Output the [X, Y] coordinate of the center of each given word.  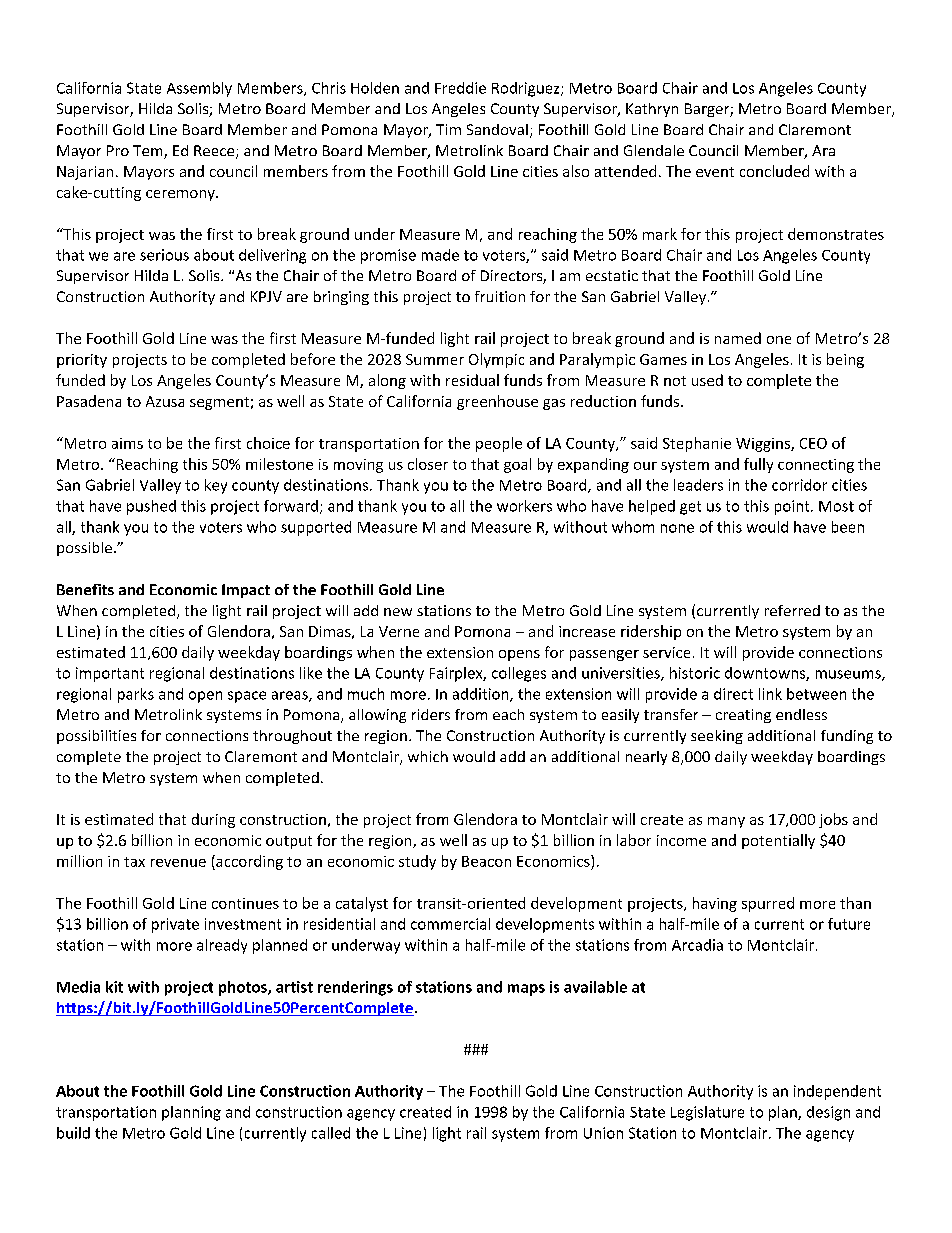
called [331, 1133]
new [398, 612]
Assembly [199, 89]
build [73, 1133]
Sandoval [497, 129]
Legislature [707, 1113]
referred [792, 610]
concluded [774, 171]
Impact [246, 591]
